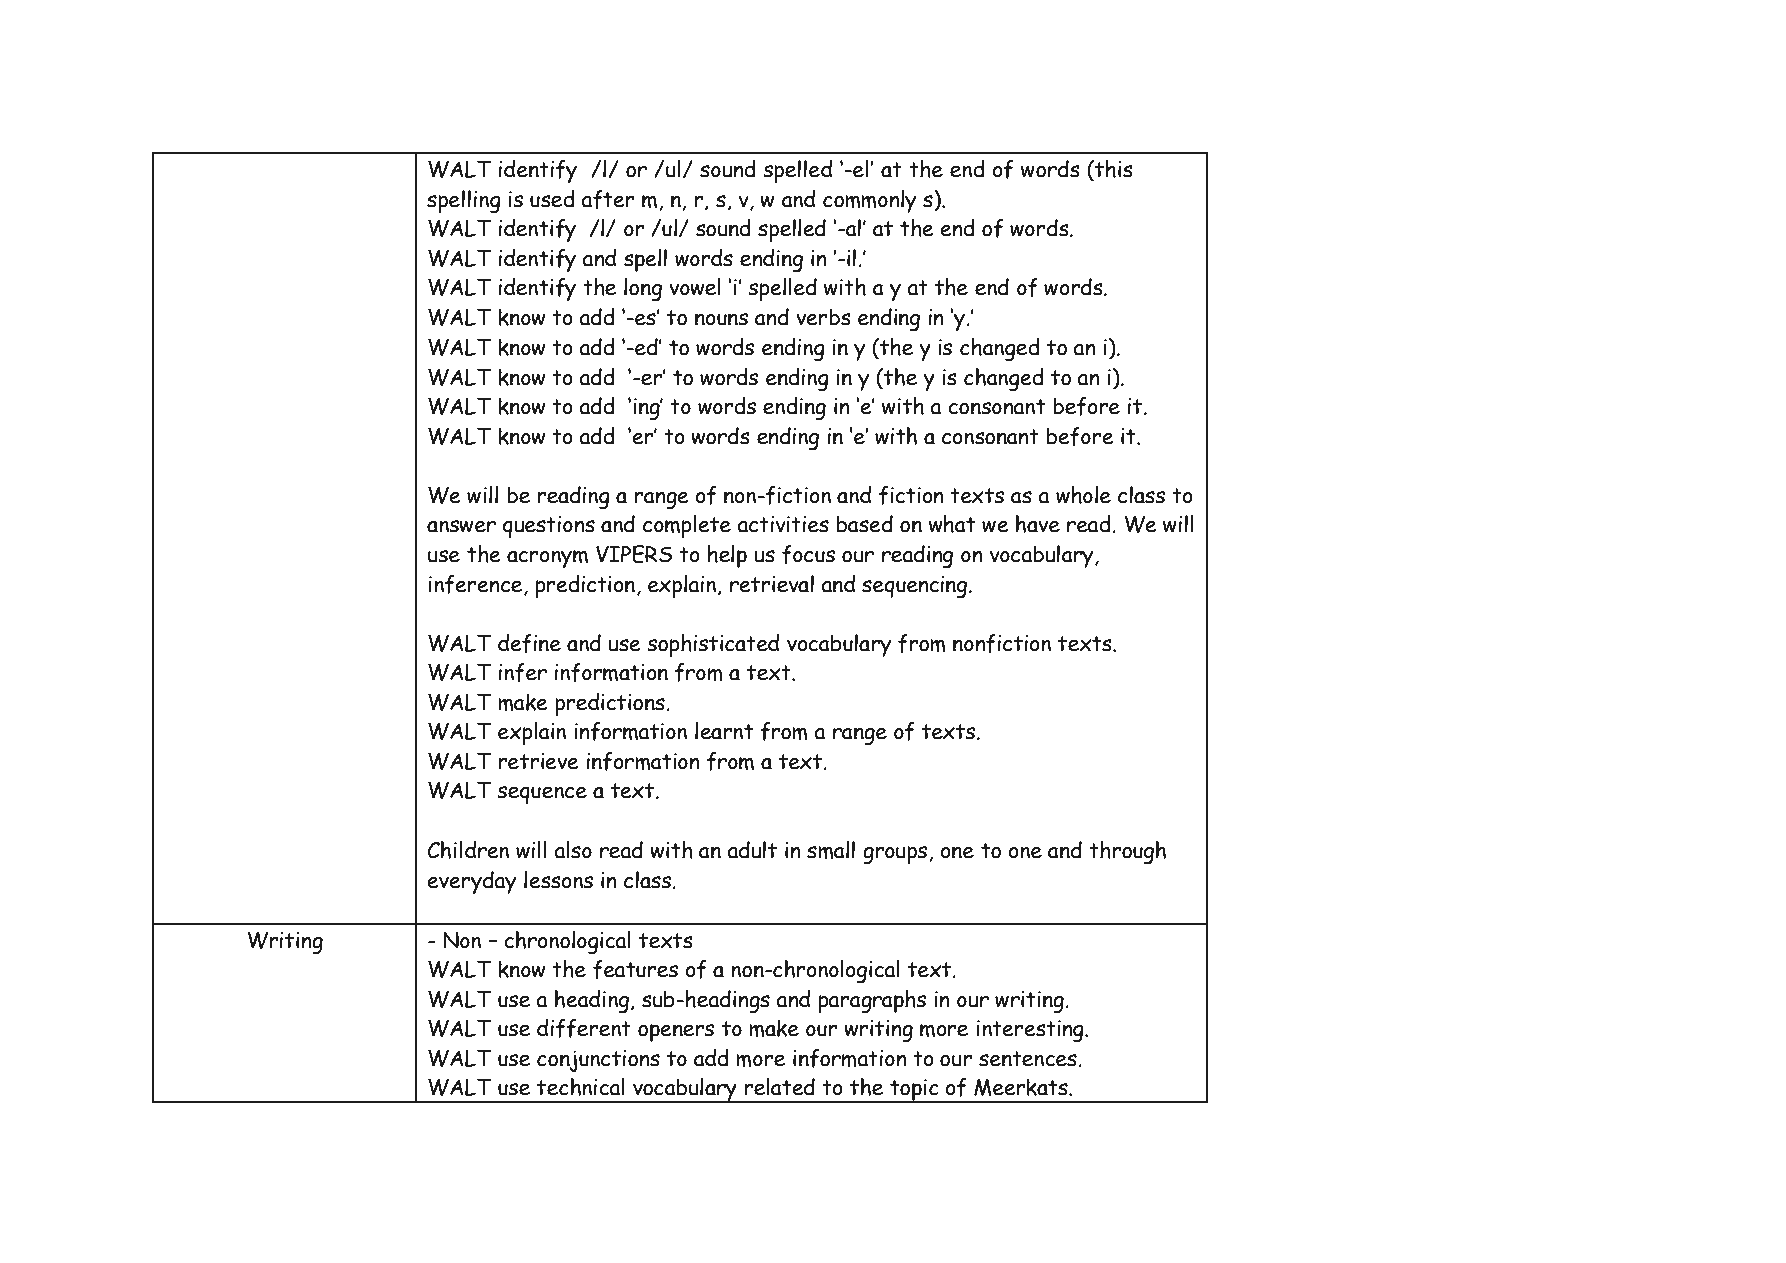  Describe the element at coordinates (552, 199) in the image. I see `used` at that location.
